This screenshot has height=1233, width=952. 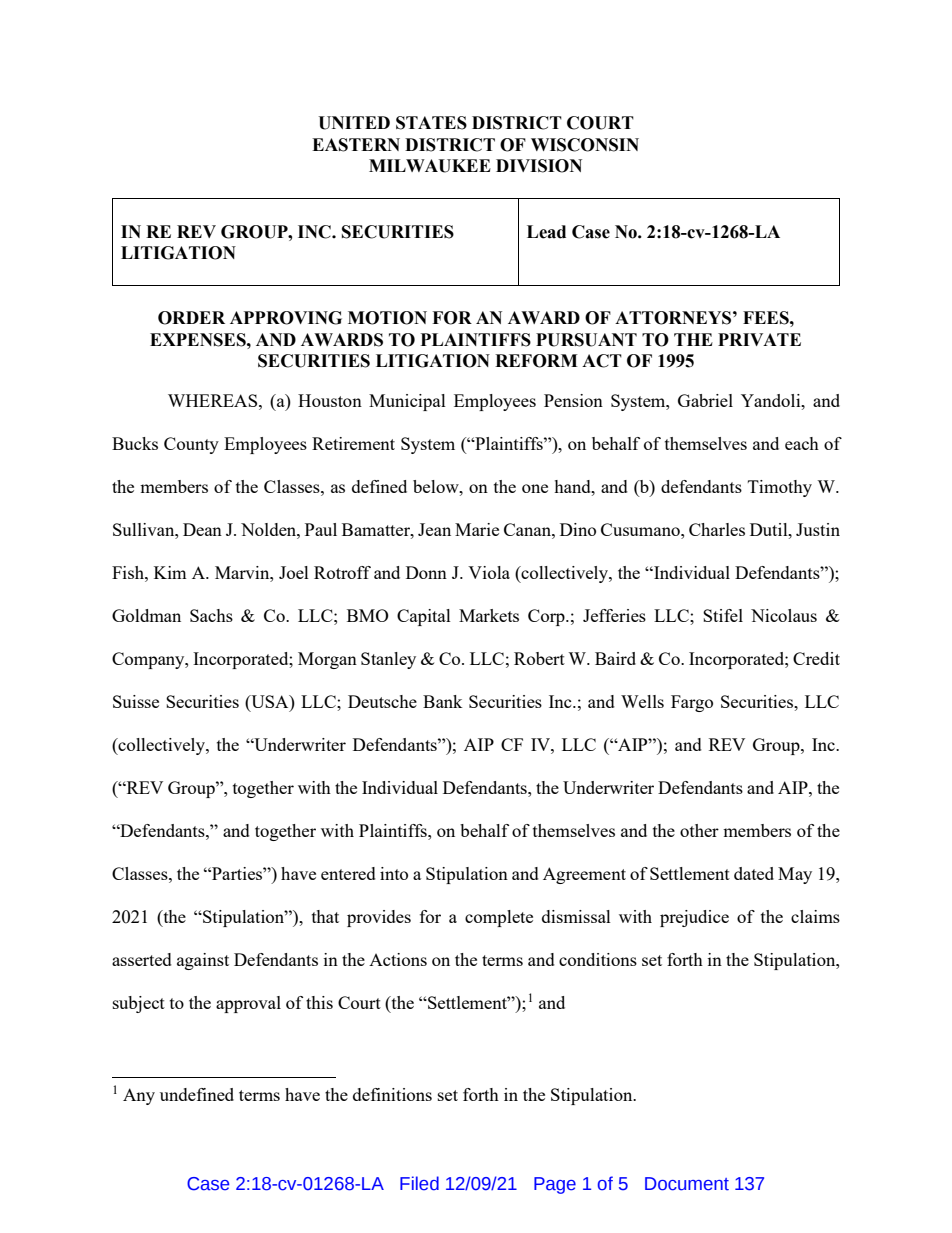 What do you see at coordinates (754, 873) in the screenshot?
I see `dated` at bounding box center [754, 873].
